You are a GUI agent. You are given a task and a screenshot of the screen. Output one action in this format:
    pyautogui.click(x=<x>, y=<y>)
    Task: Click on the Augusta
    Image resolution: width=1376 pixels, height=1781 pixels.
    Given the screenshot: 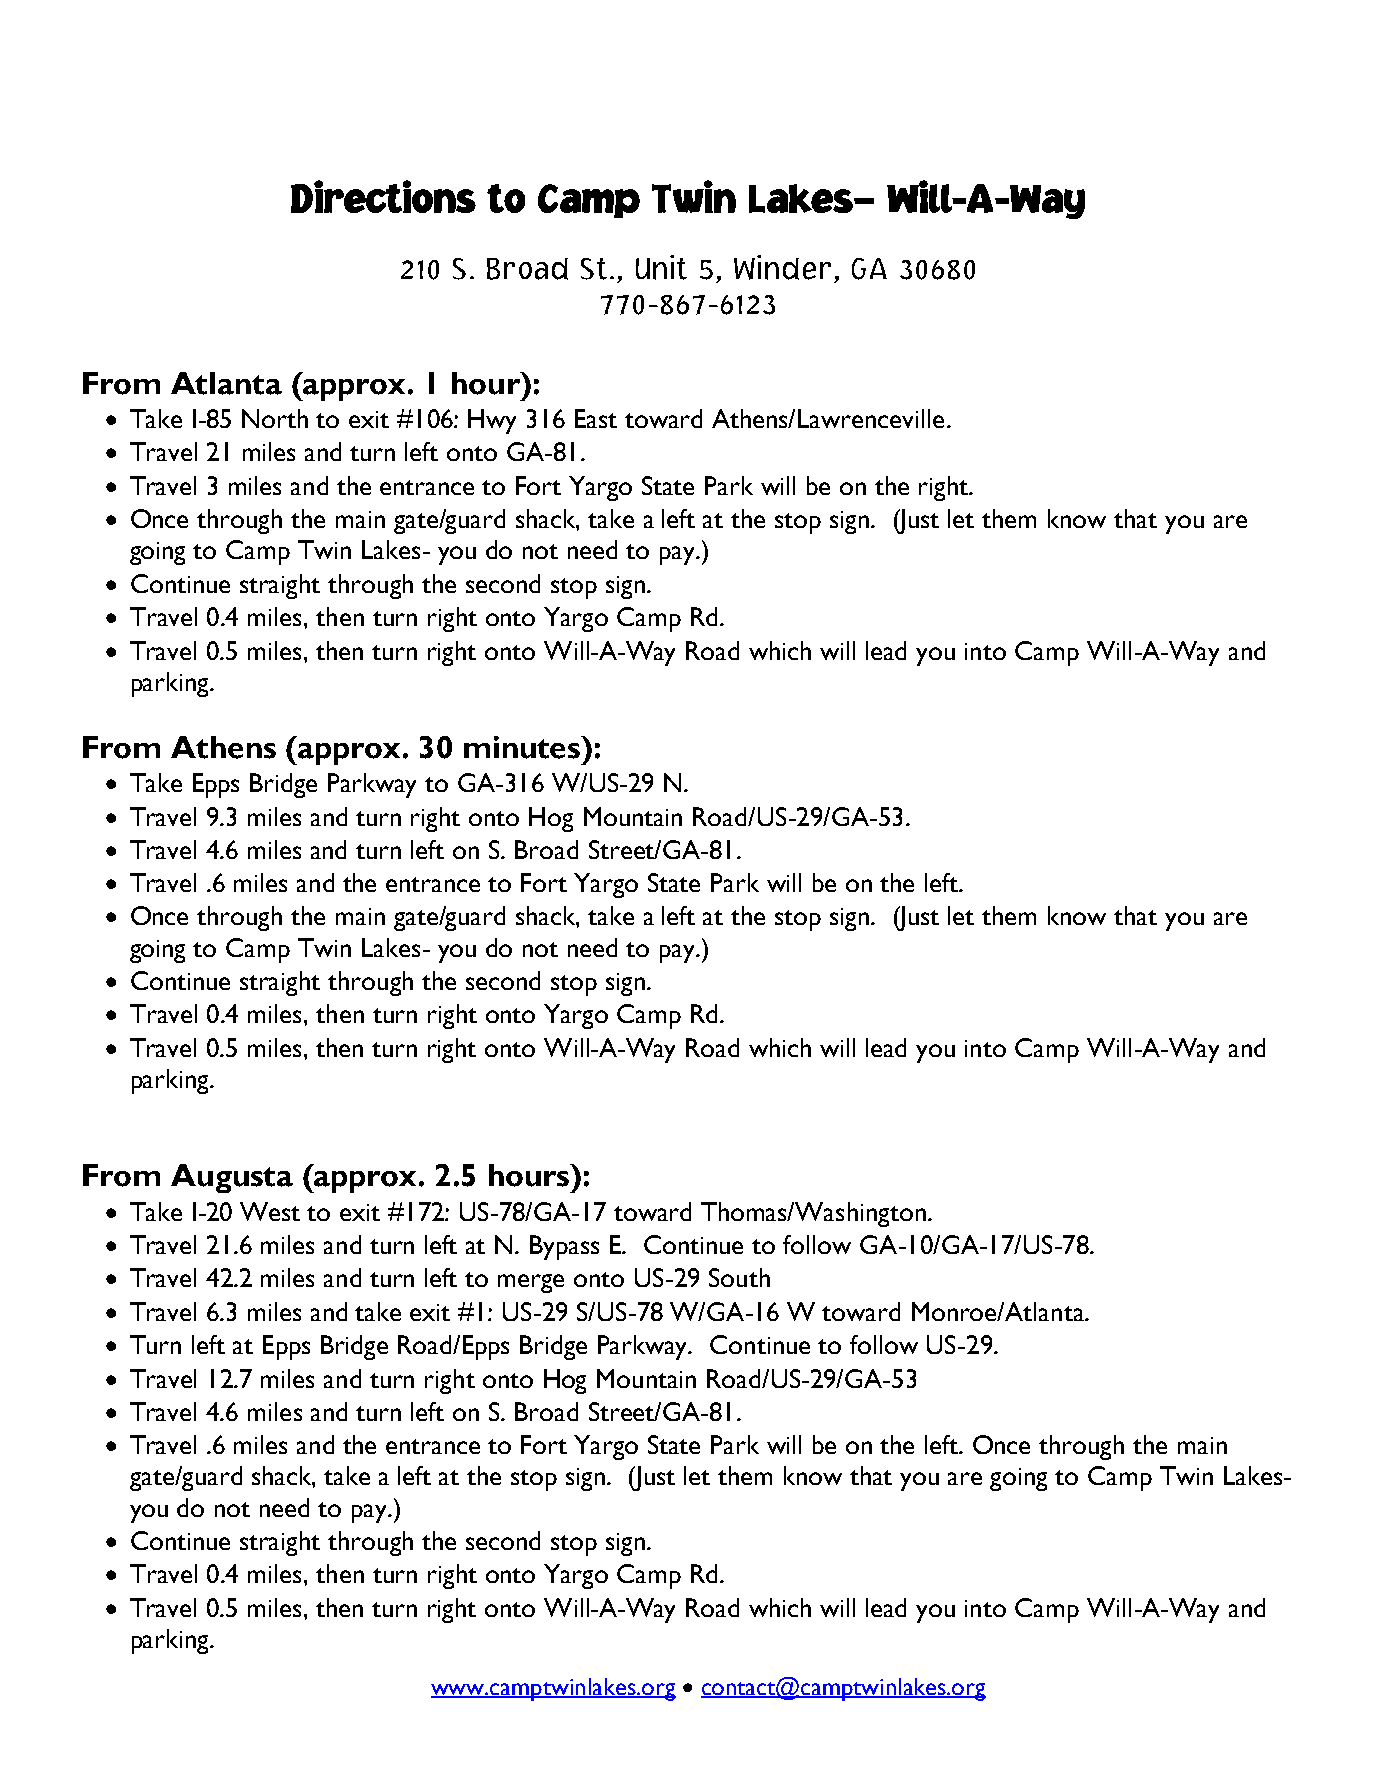 What is the action you would take?
    pyautogui.click(x=232, y=1178)
